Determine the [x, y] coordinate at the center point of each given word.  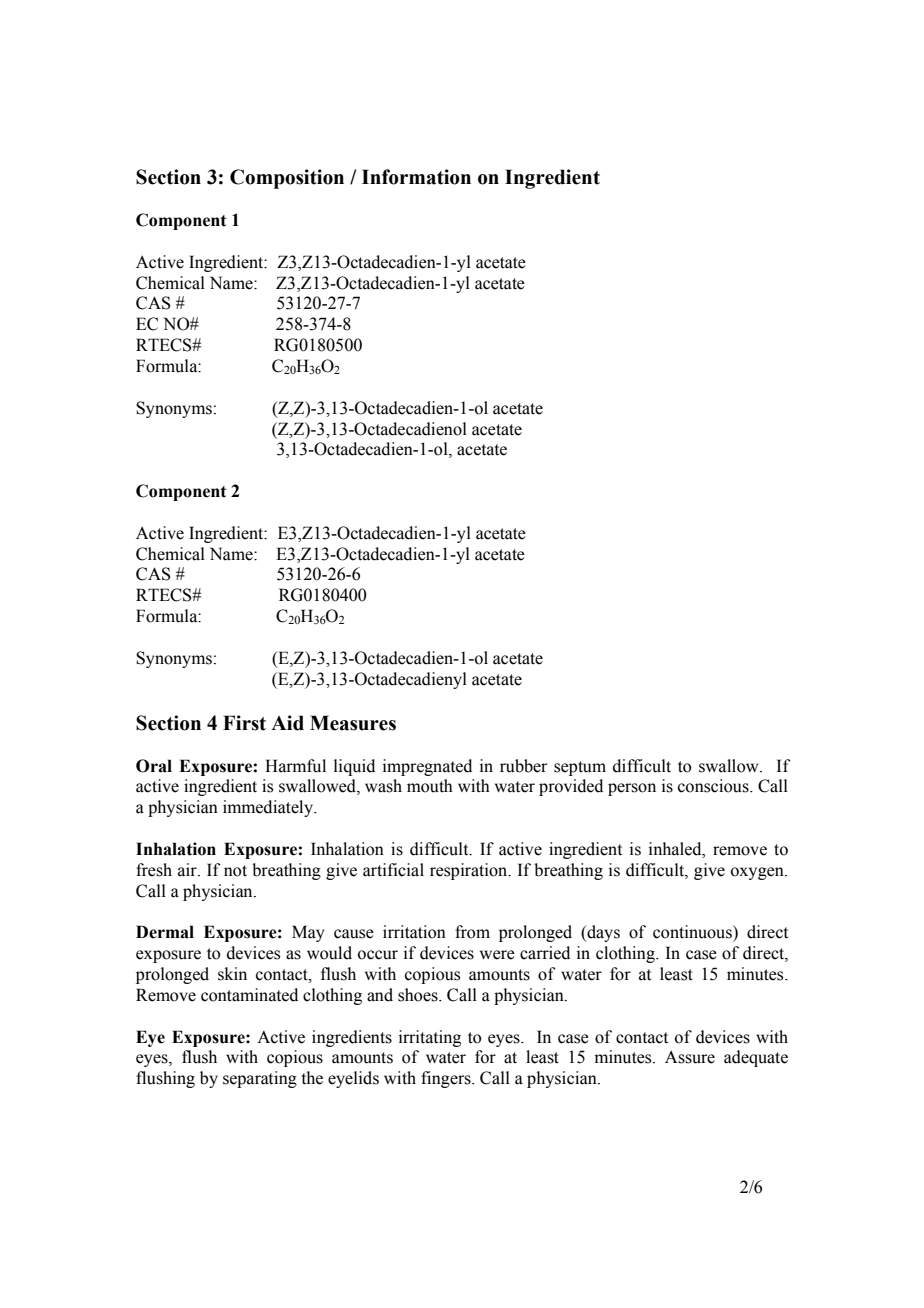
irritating [430, 1038]
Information [416, 177]
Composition [287, 179]
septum [580, 768]
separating [260, 1079]
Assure [690, 1057]
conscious [714, 786]
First [244, 723]
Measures [353, 723]
